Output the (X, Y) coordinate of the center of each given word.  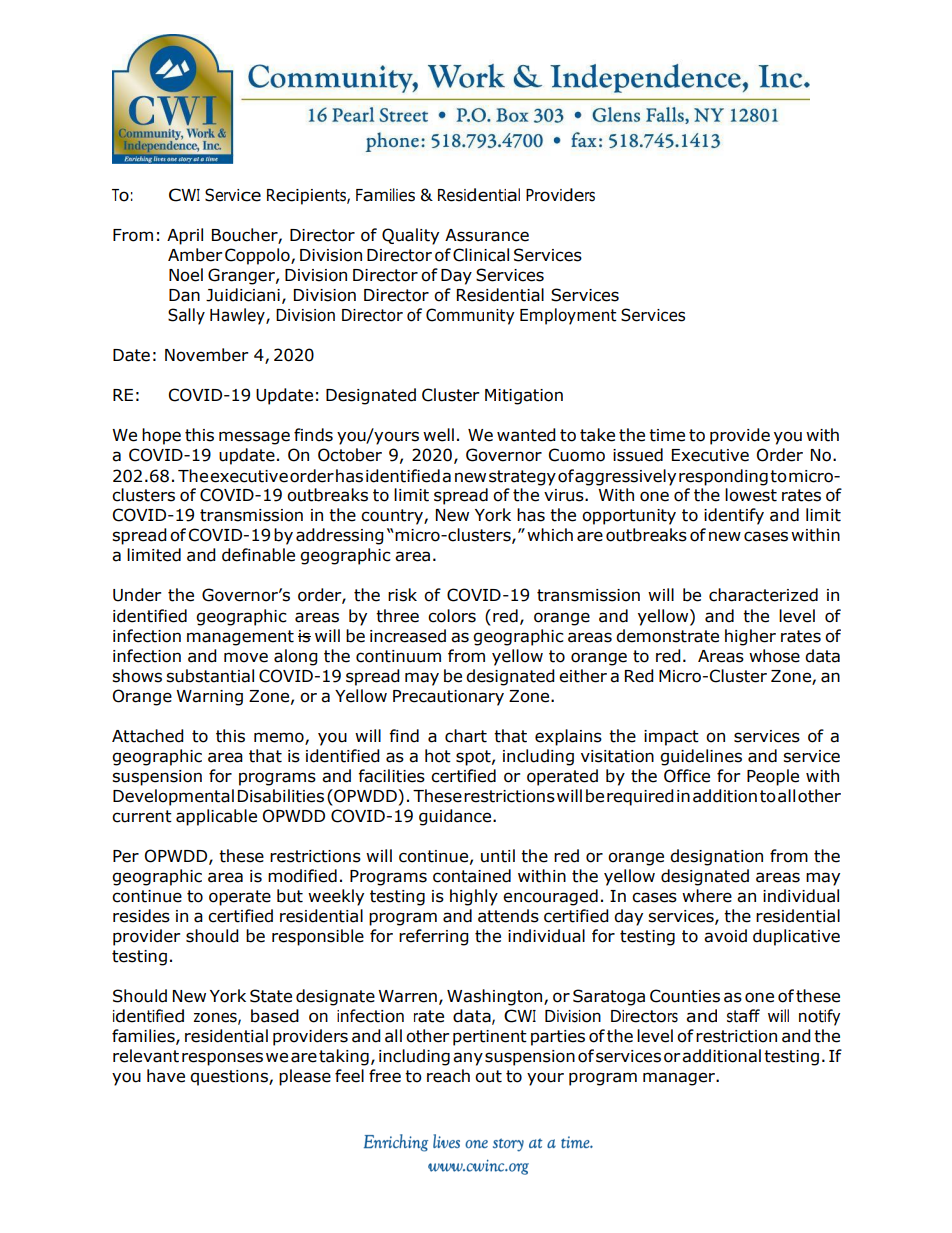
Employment (568, 316)
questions (230, 1078)
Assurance (487, 235)
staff (743, 1016)
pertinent (490, 1038)
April (185, 236)
